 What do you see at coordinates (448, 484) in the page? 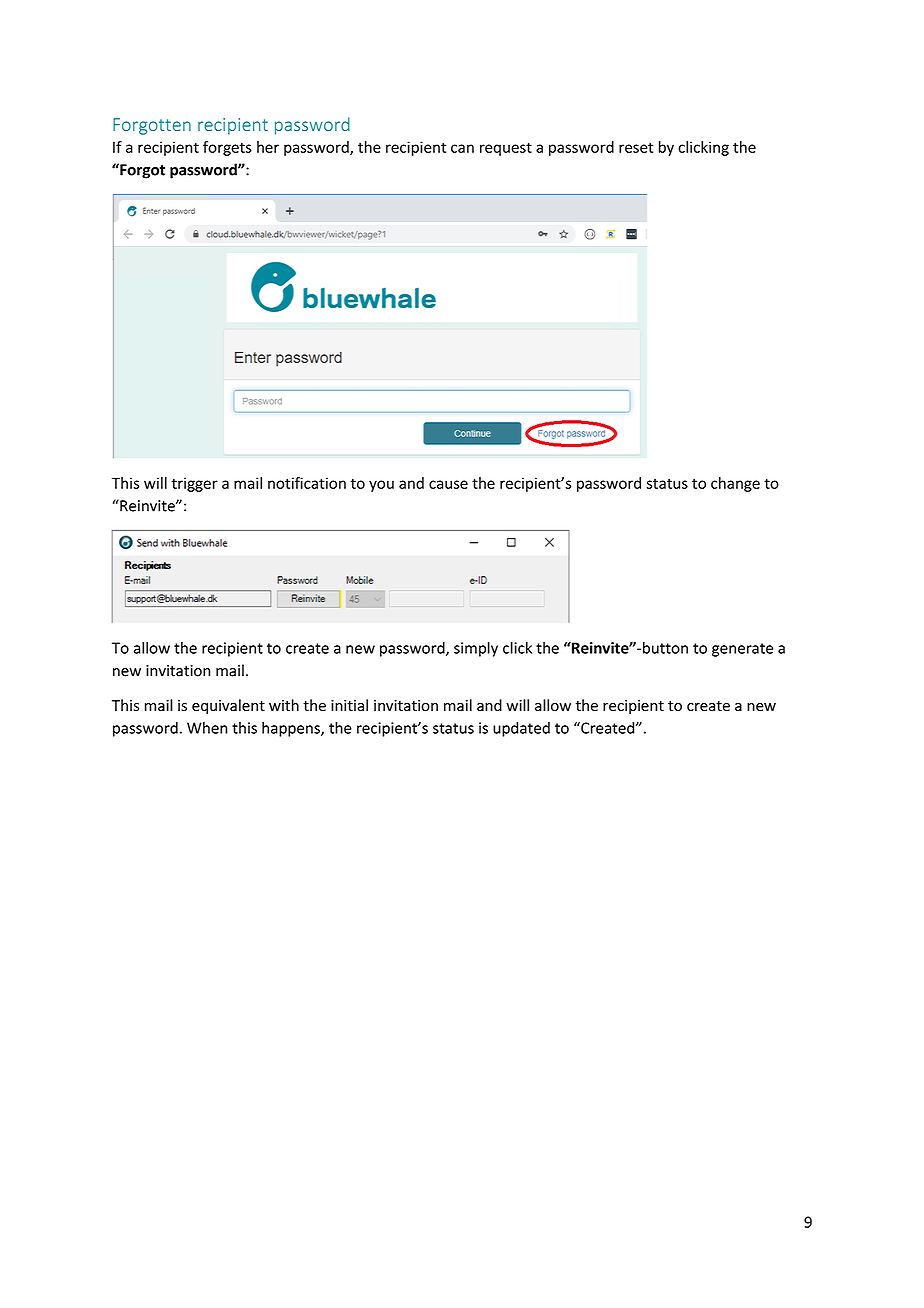
I see `cause` at bounding box center [448, 484].
